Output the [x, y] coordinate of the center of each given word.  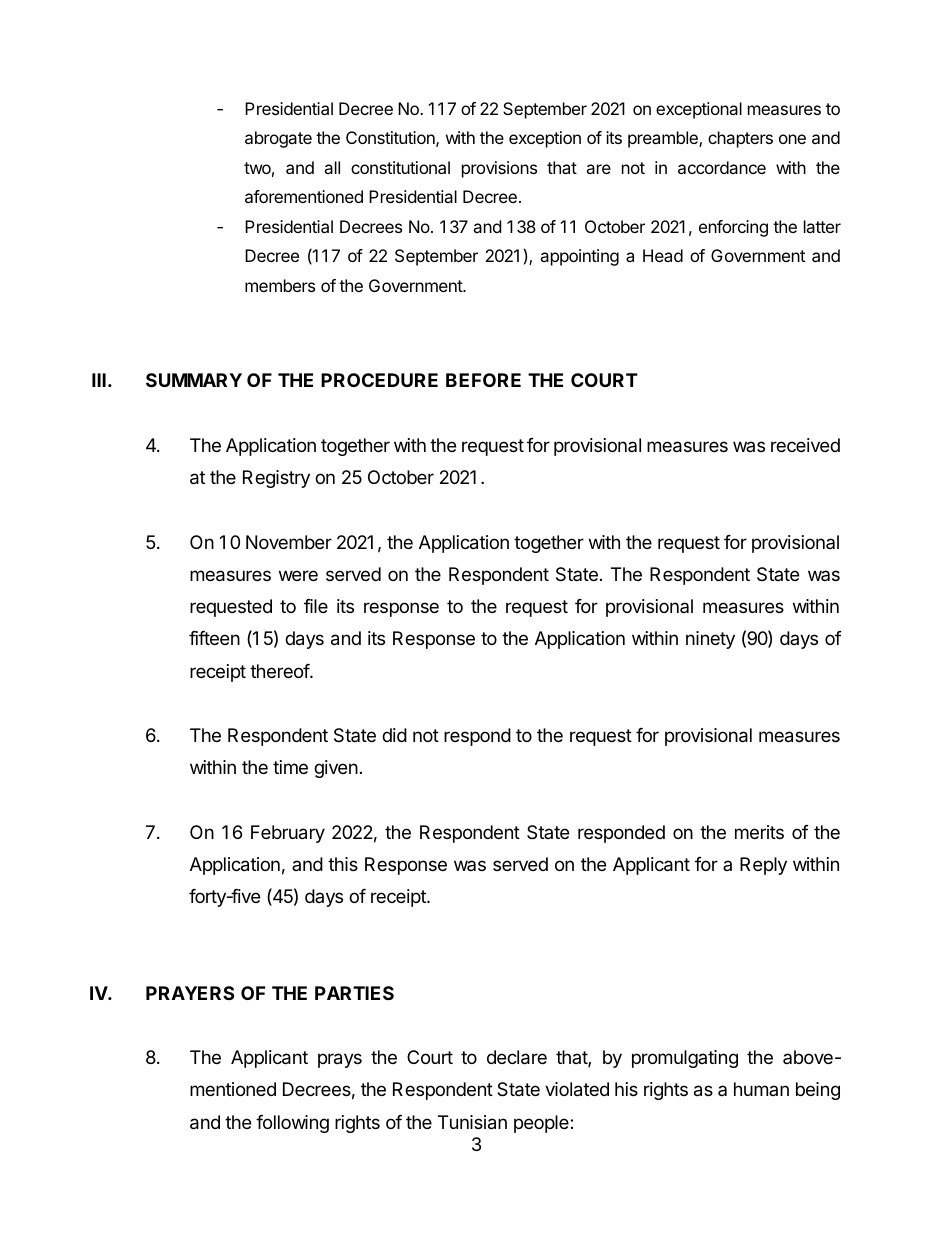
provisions [499, 169]
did [394, 735]
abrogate [278, 139]
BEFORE [483, 380]
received [805, 445]
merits [759, 832]
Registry [276, 479]
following [292, 1124]
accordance [722, 167]
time [290, 767]
